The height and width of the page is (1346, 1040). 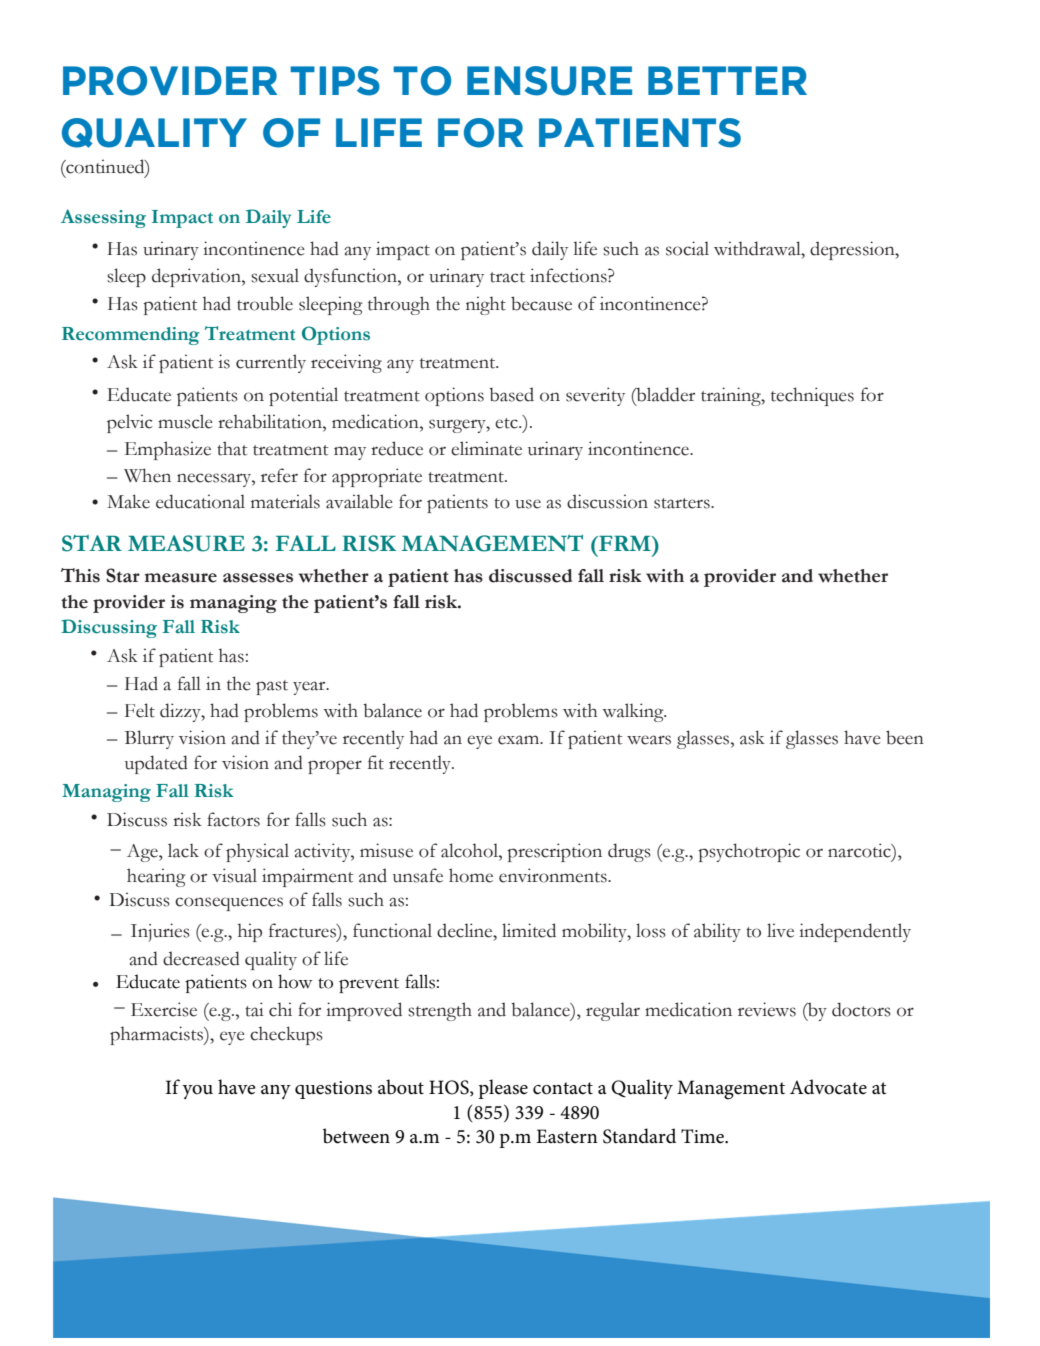 What do you see at coordinates (905, 737) in the page?
I see `been` at bounding box center [905, 737].
